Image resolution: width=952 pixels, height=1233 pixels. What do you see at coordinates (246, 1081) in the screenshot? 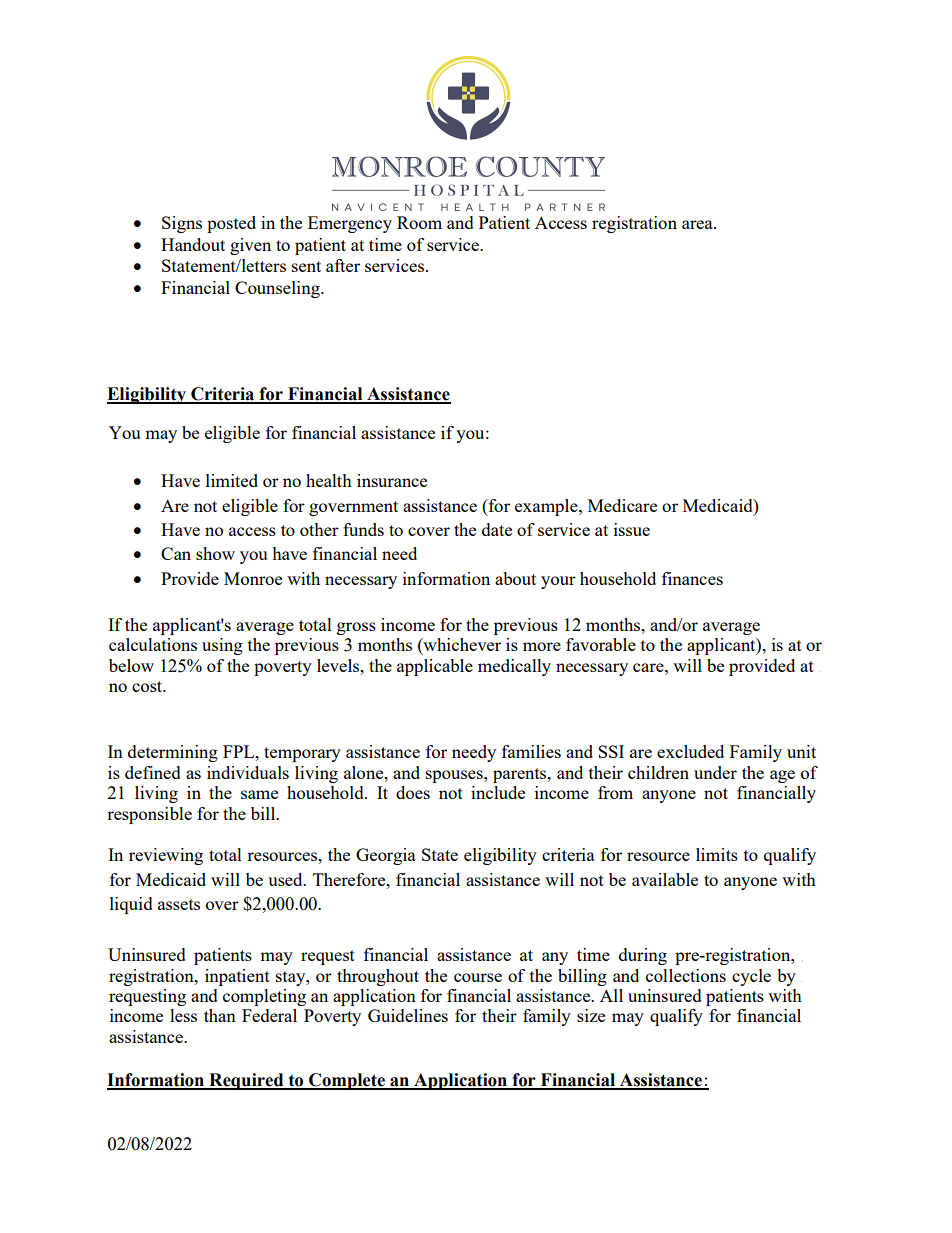
I see `Required` at bounding box center [246, 1081].
